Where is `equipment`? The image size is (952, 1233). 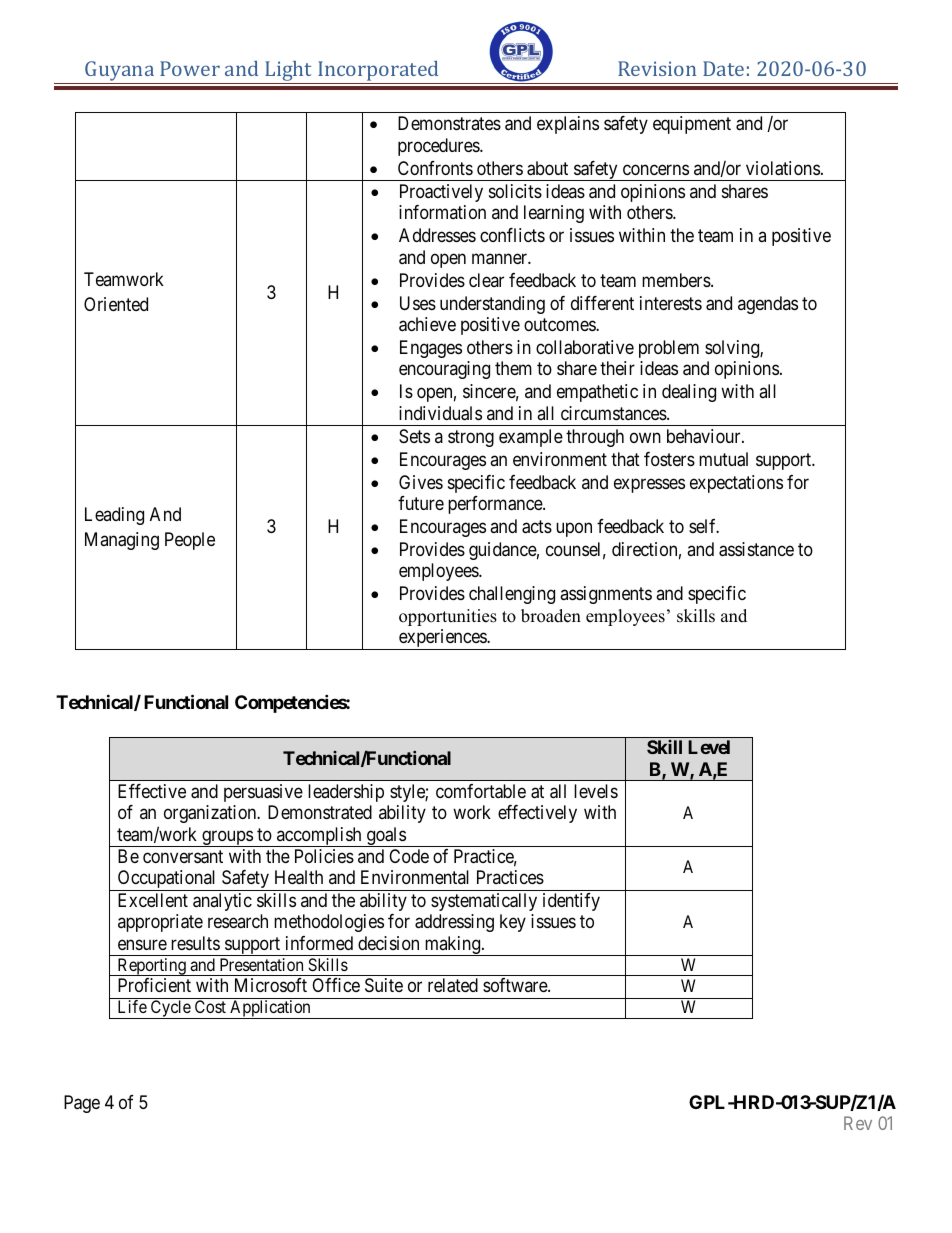 equipment is located at coordinates (692, 125).
